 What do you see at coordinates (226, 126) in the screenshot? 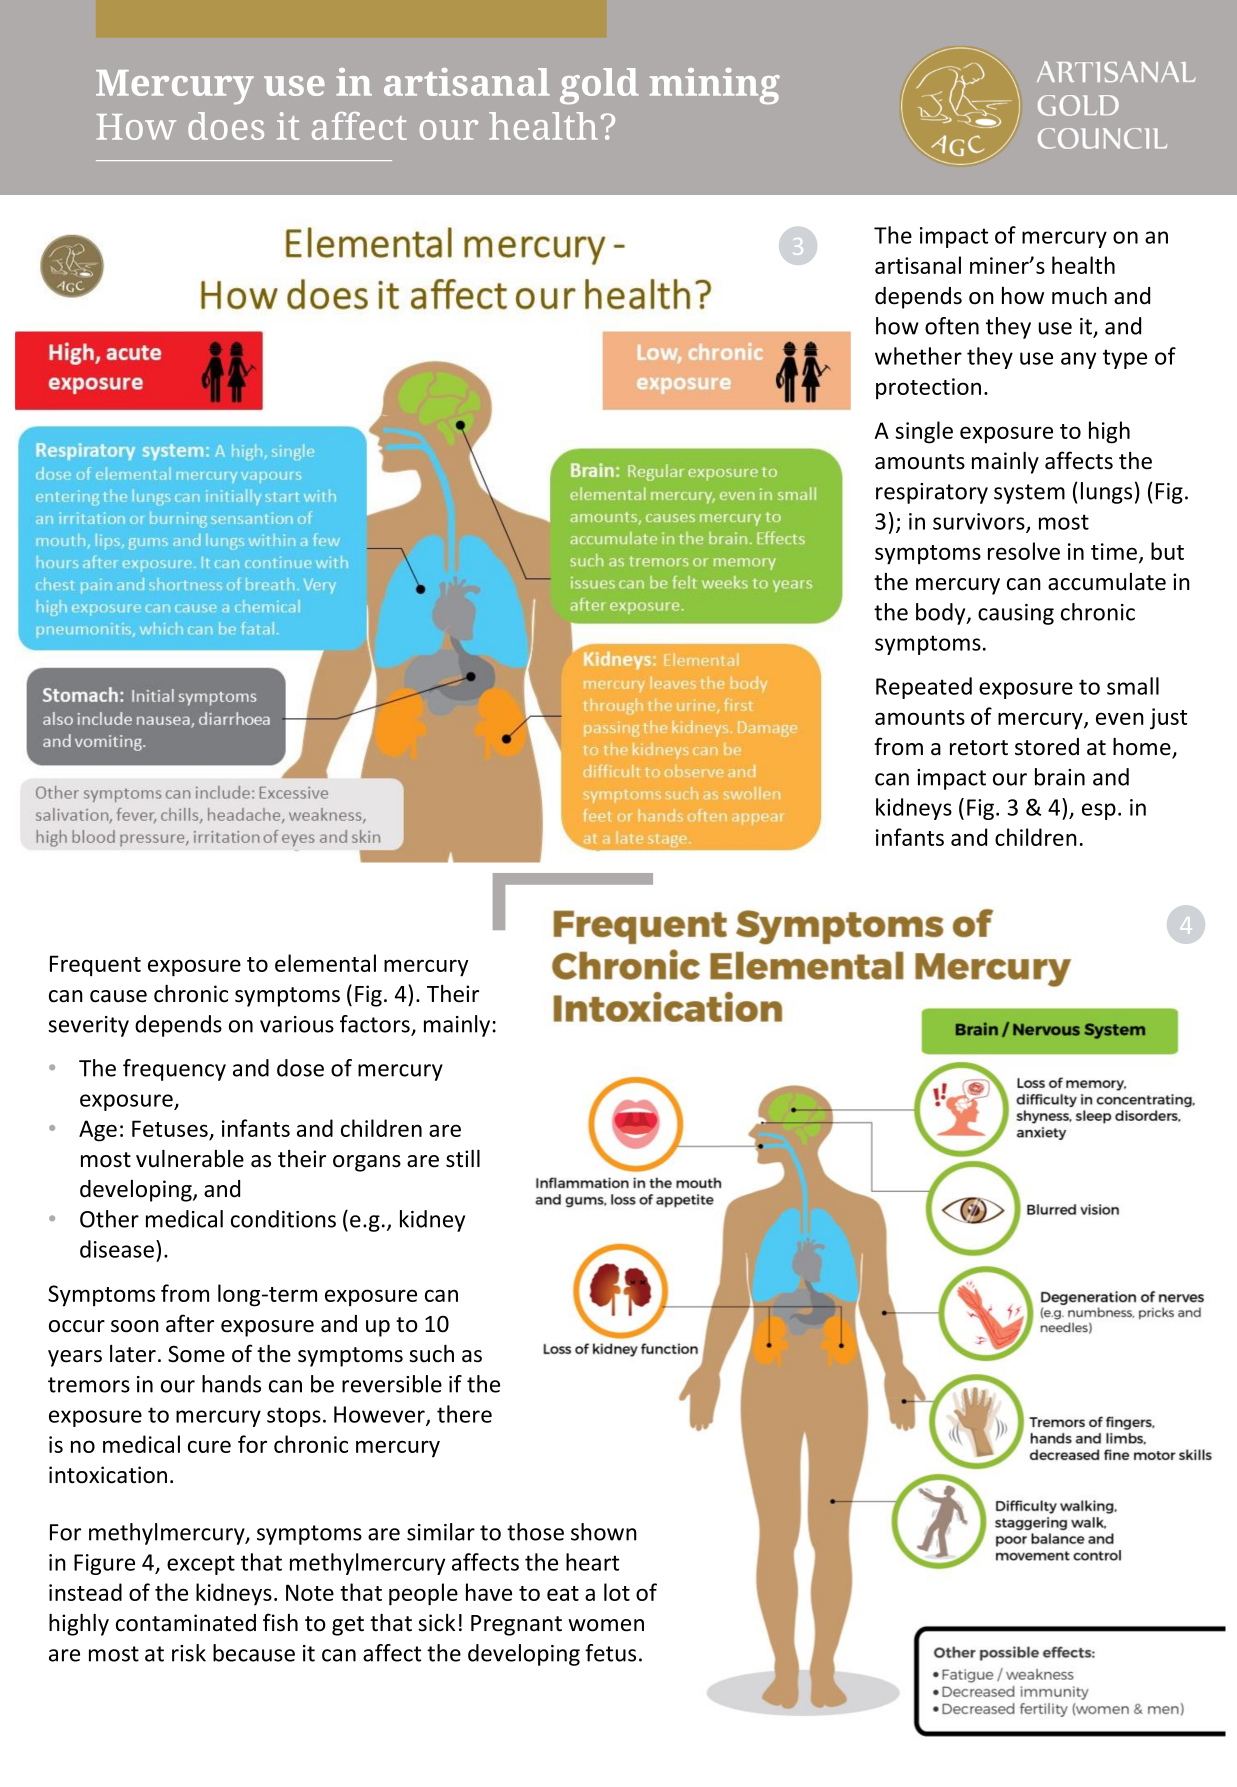
I see `does` at bounding box center [226, 126].
